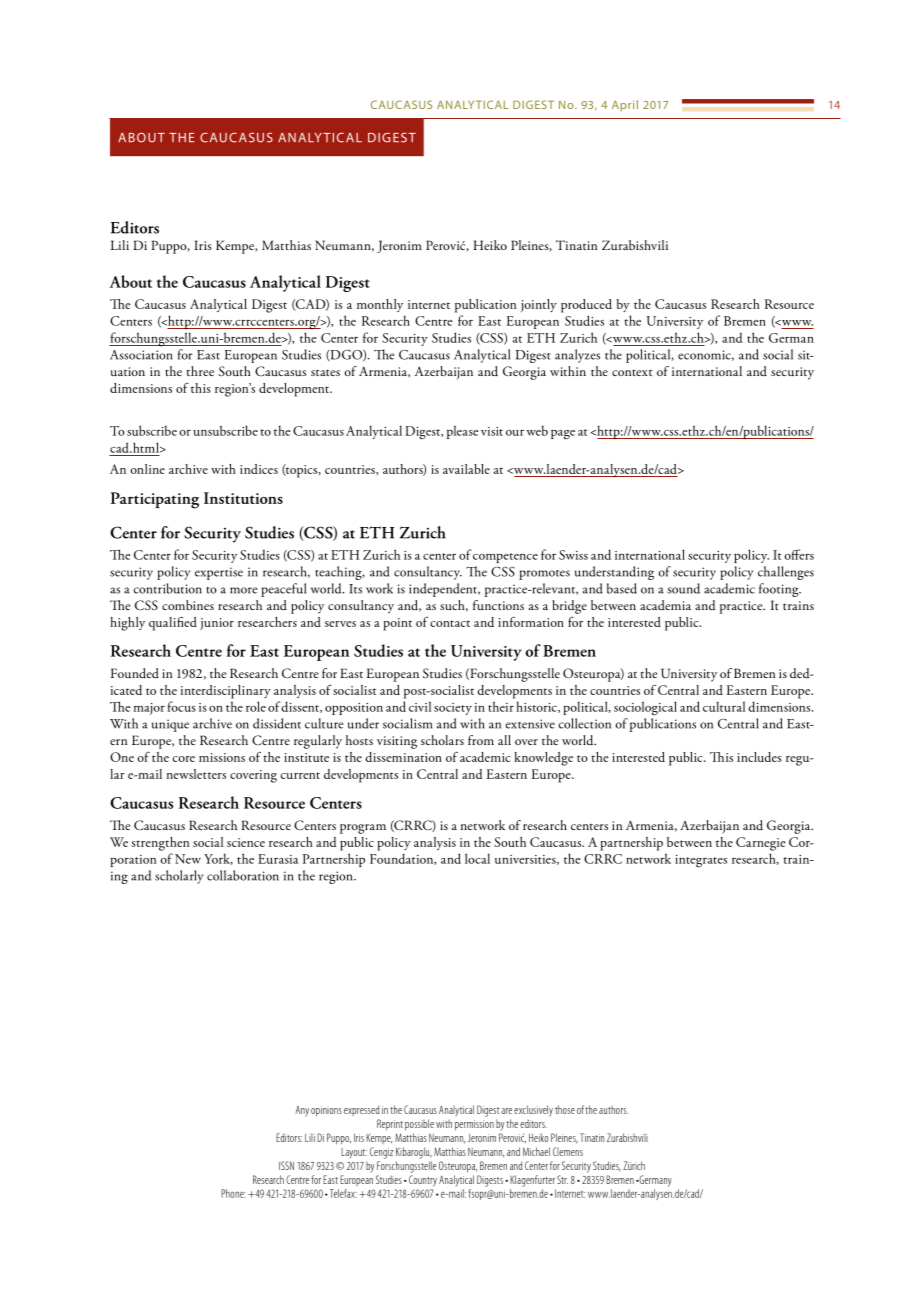  What do you see at coordinates (380, 305) in the screenshot?
I see `monthly` at bounding box center [380, 305].
